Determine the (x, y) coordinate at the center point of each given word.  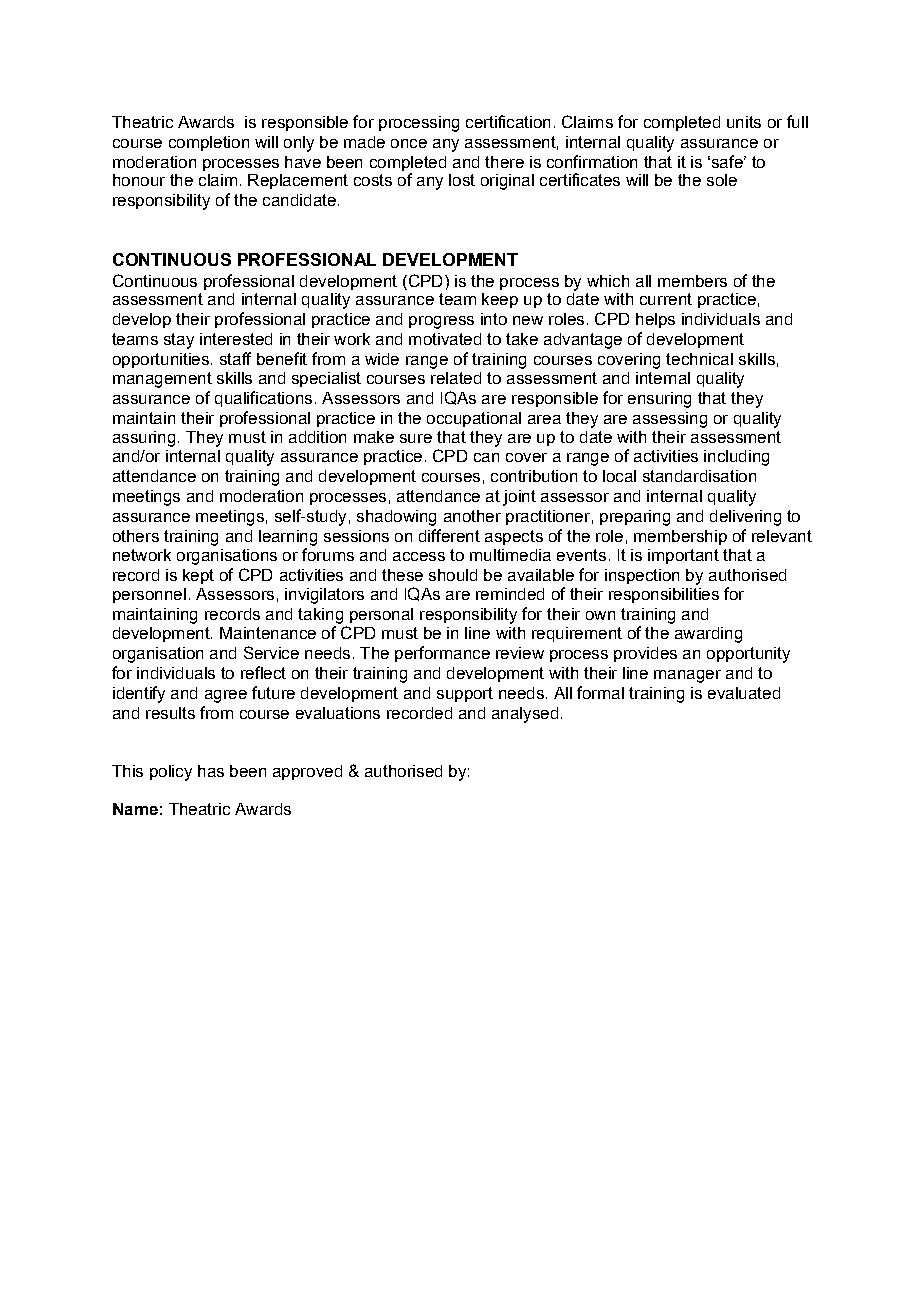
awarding (708, 635)
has (211, 771)
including (736, 458)
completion (209, 143)
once (409, 143)
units (744, 122)
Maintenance (268, 633)
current (666, 299)
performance (442, 654)
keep (500, 300)
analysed (525, 715)
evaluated (744, 693)
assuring (144, 439)
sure (416, 438)
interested (236, 339)
